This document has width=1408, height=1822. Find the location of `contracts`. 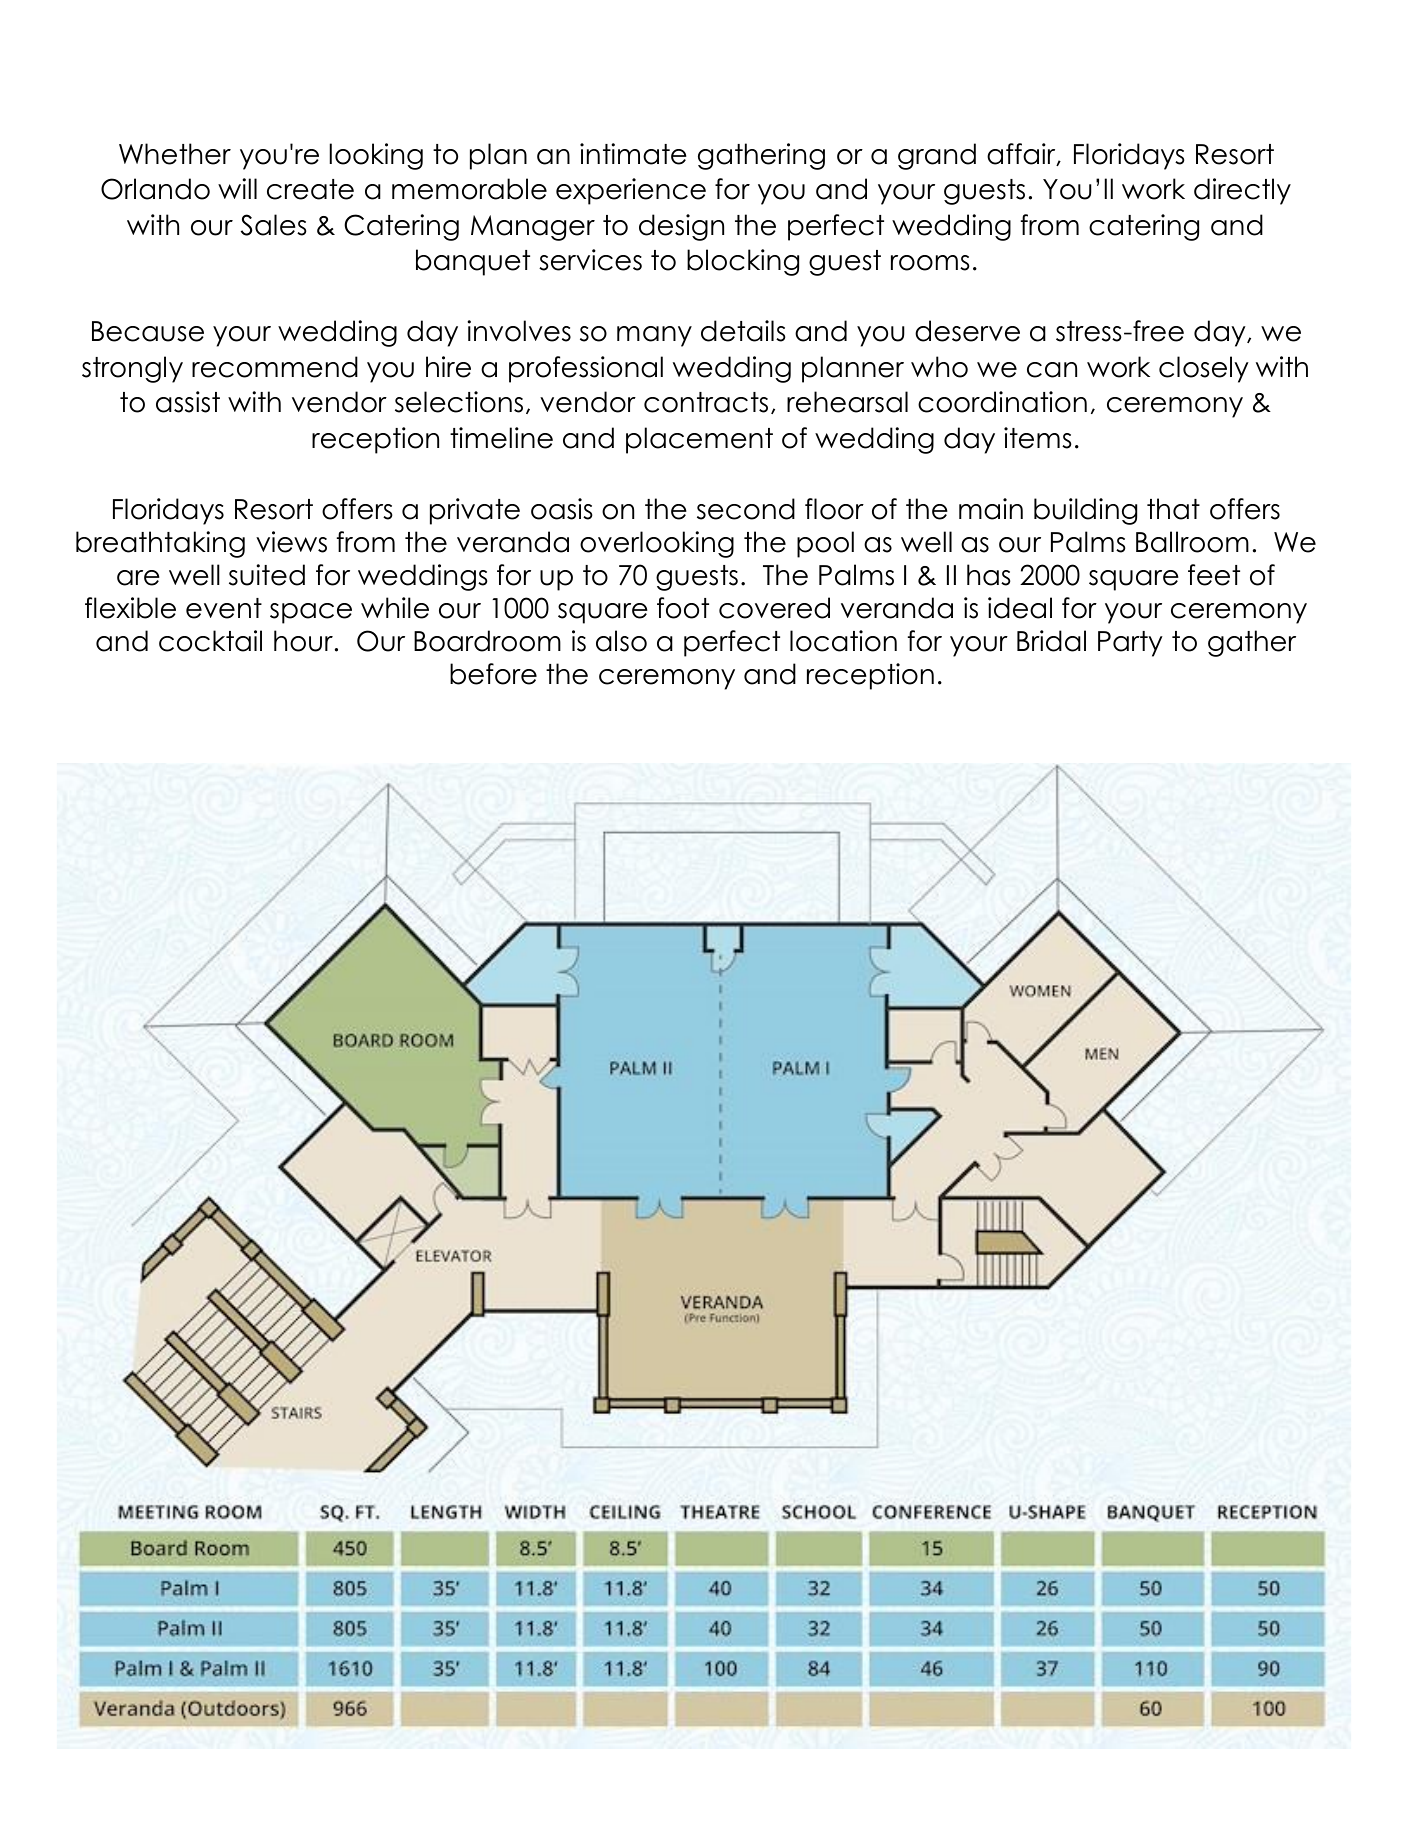

contracts is located at coordinates (706, 402).
